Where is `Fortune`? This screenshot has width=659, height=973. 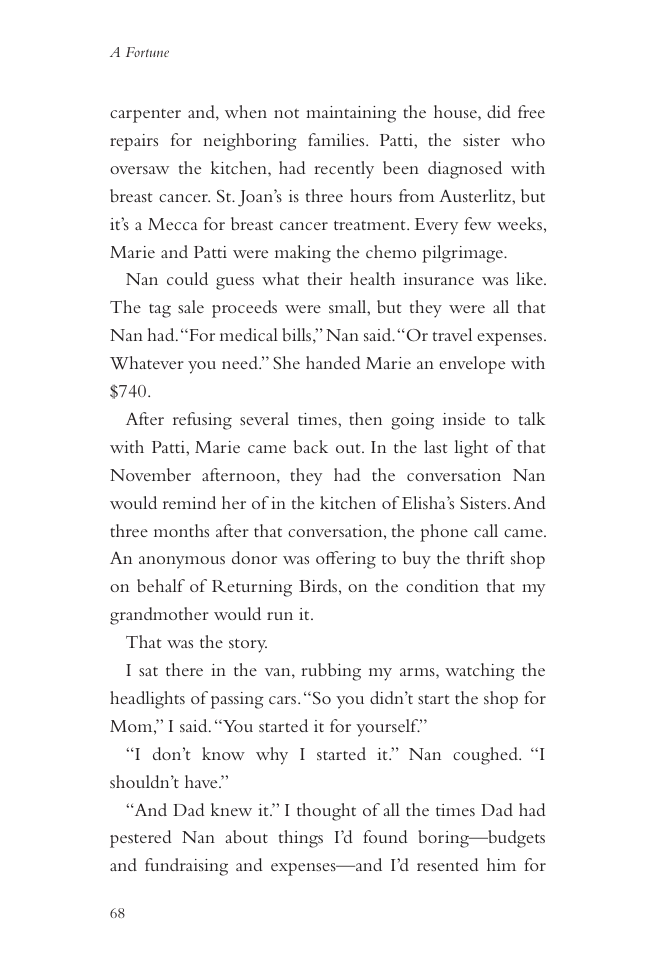 Fortune is located at coordinates (147, 52).
